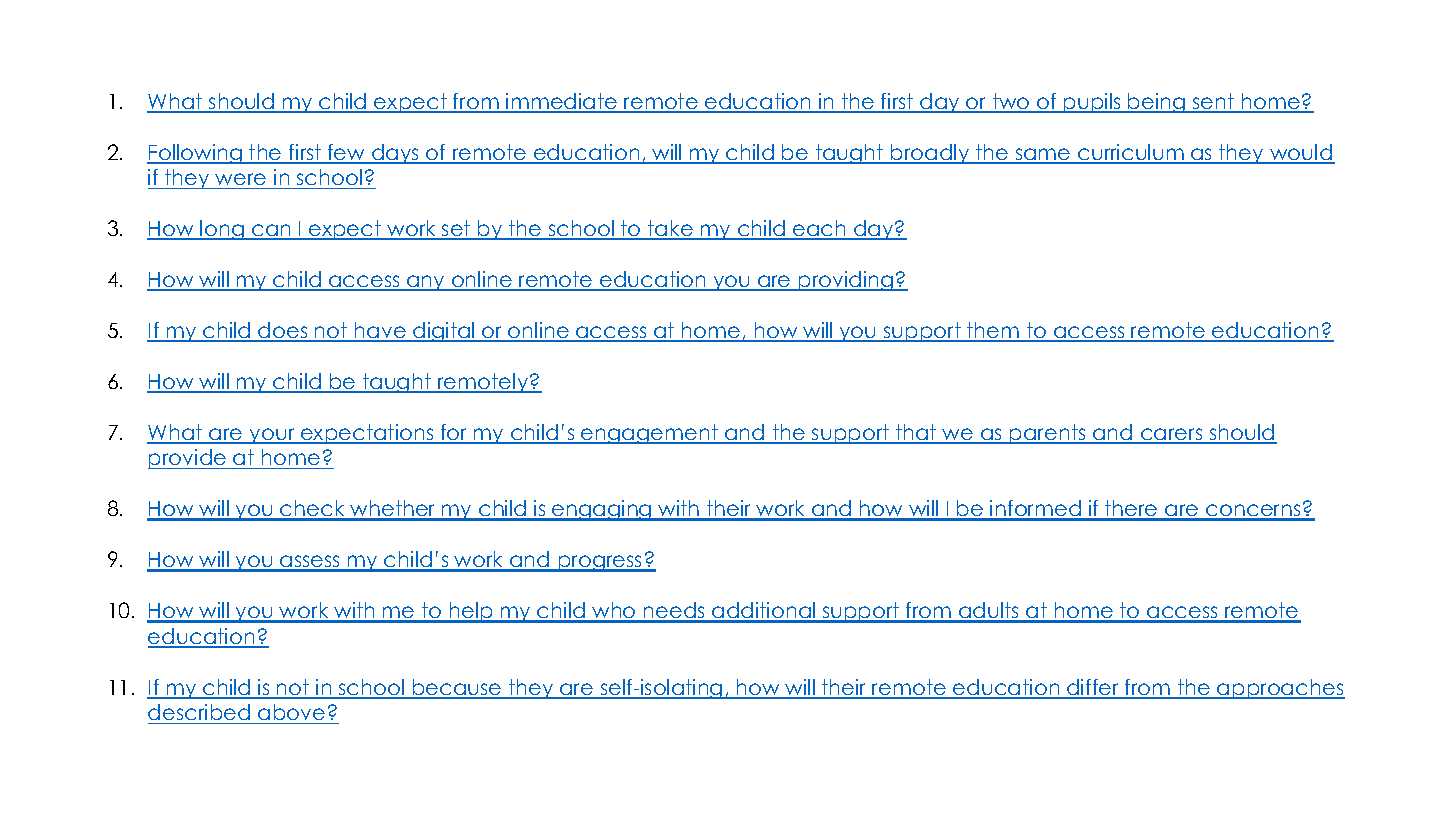  What do you see at coordinates (993, 331) in the screenshot?
I see `them` at bounding box center [993, 331].
